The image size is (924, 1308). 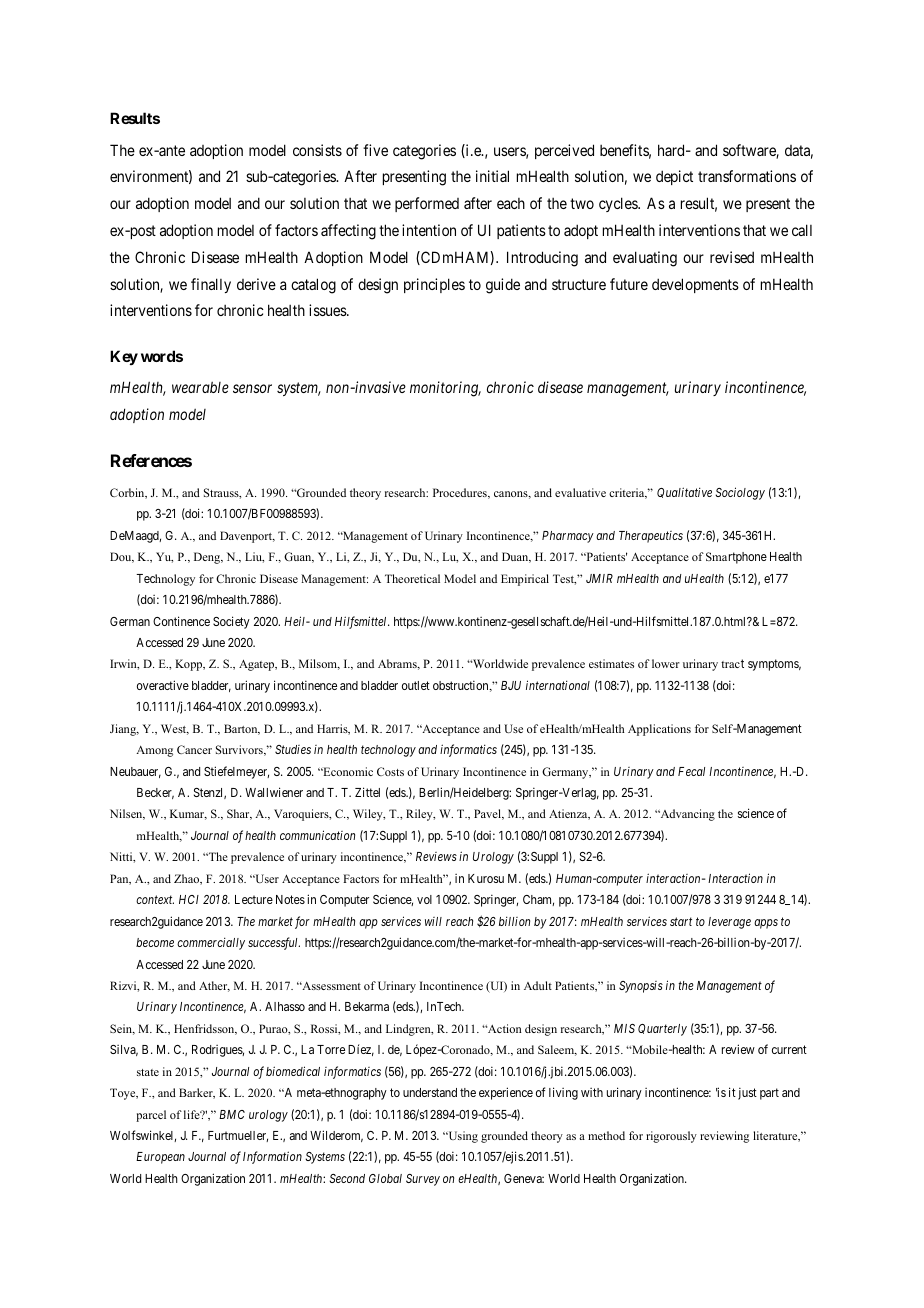 I want to click on Pavel, so click(x=489, y=814).
